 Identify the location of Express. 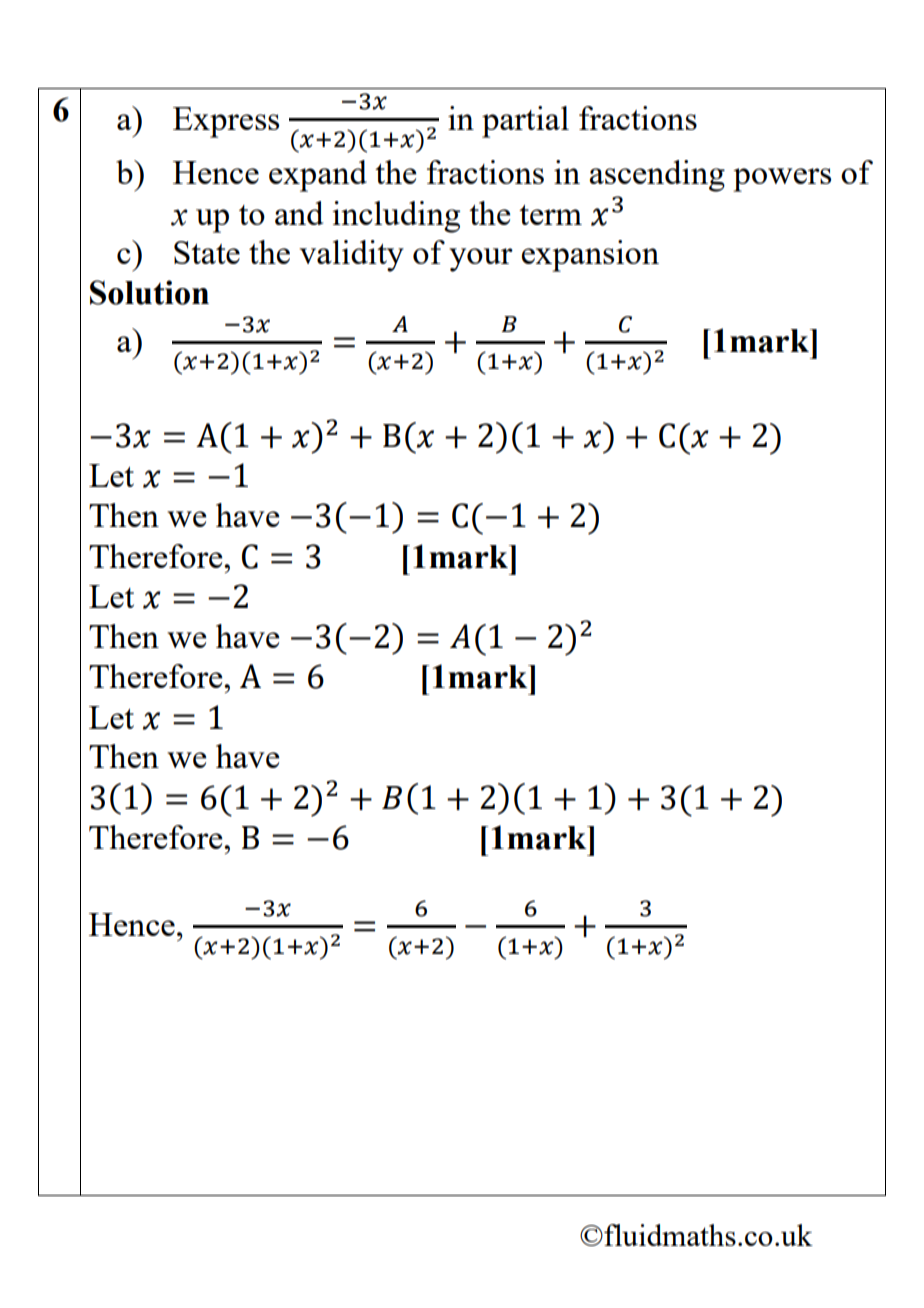
(226, 122).
